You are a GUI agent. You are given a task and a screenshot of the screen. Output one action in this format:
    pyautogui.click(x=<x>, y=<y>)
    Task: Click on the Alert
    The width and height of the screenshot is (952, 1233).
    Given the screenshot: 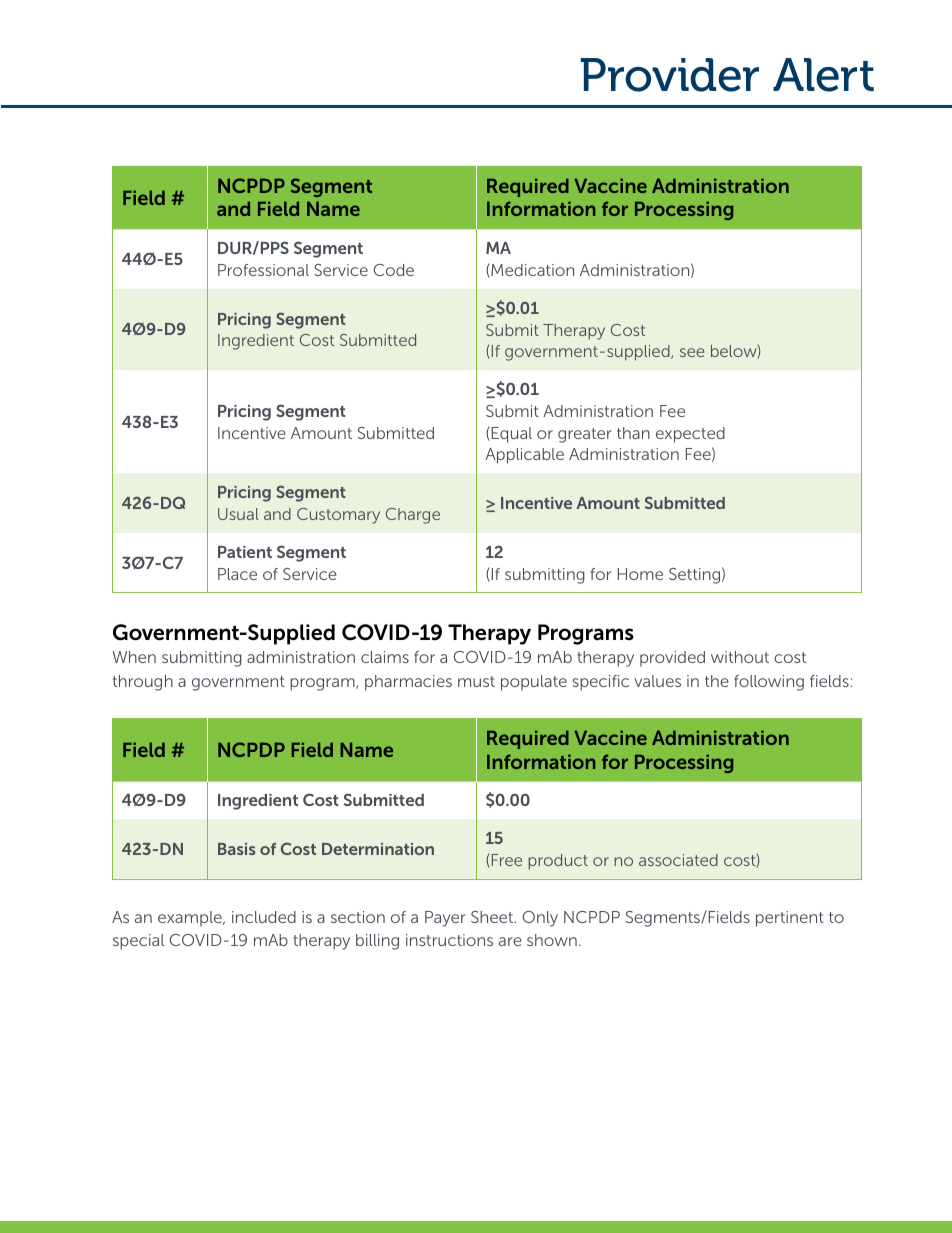 What is the action you would take?
    pyautogui.click(x=823, y=75)
